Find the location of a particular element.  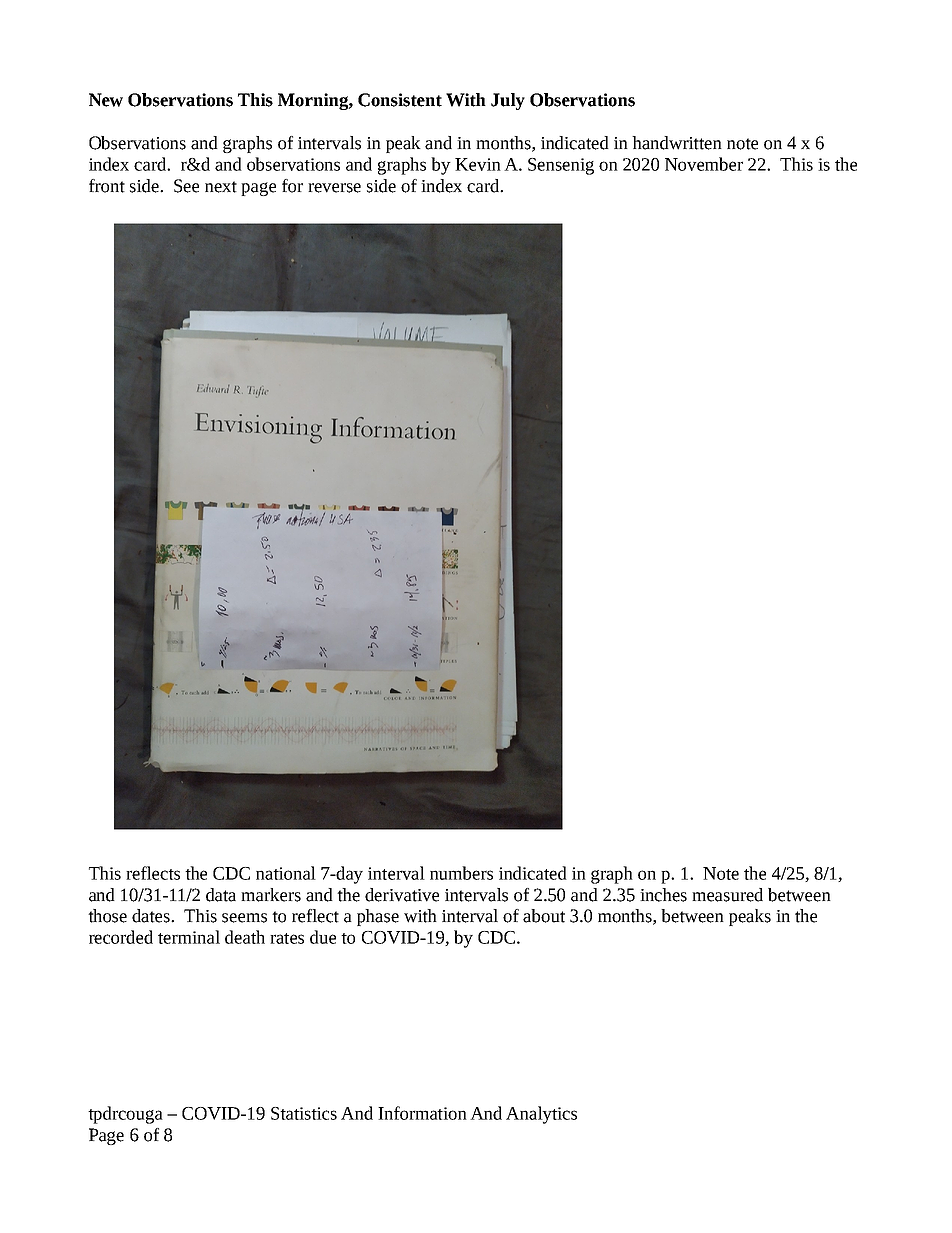

front is located at coordinates (107, 186).
